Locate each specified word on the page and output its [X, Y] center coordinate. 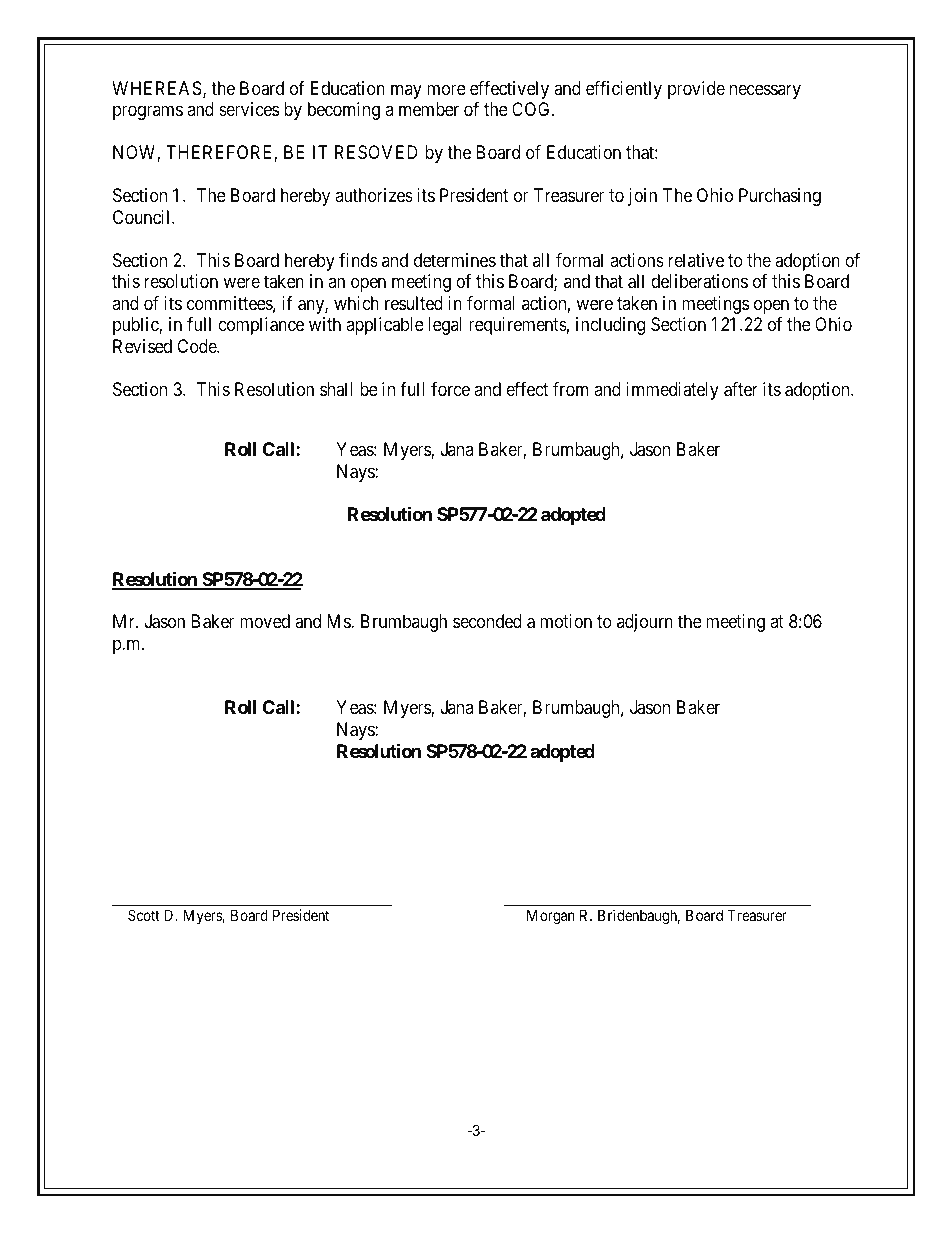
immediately [672, 391]
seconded [487, 621]
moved [265, 621]
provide [696, 90]
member [429, 109]
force [450, 389]
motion [566, 621]
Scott [144, 915]
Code [197, 346]
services [249, 109]
